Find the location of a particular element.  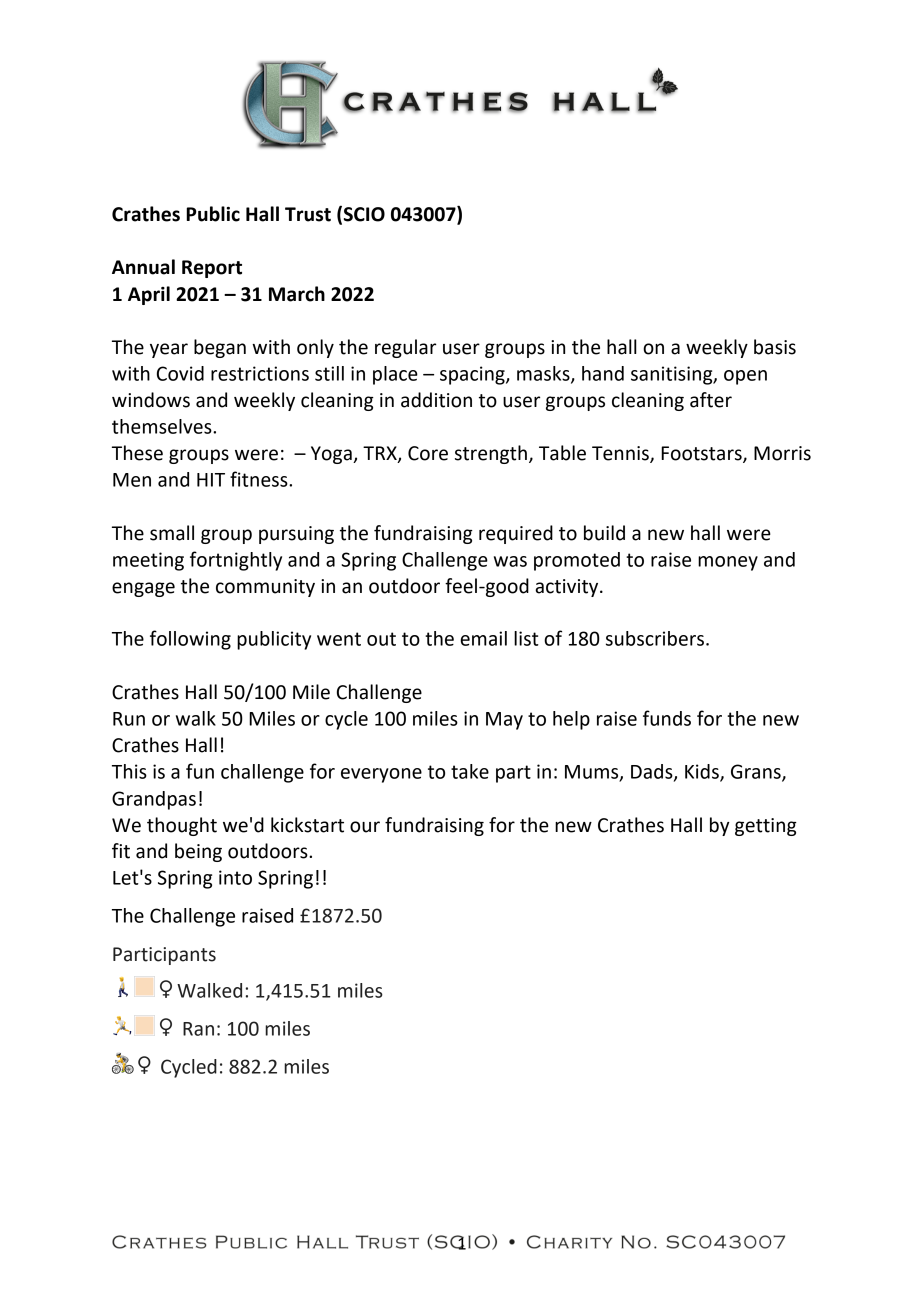

was is located at coordinates (510, 561).
